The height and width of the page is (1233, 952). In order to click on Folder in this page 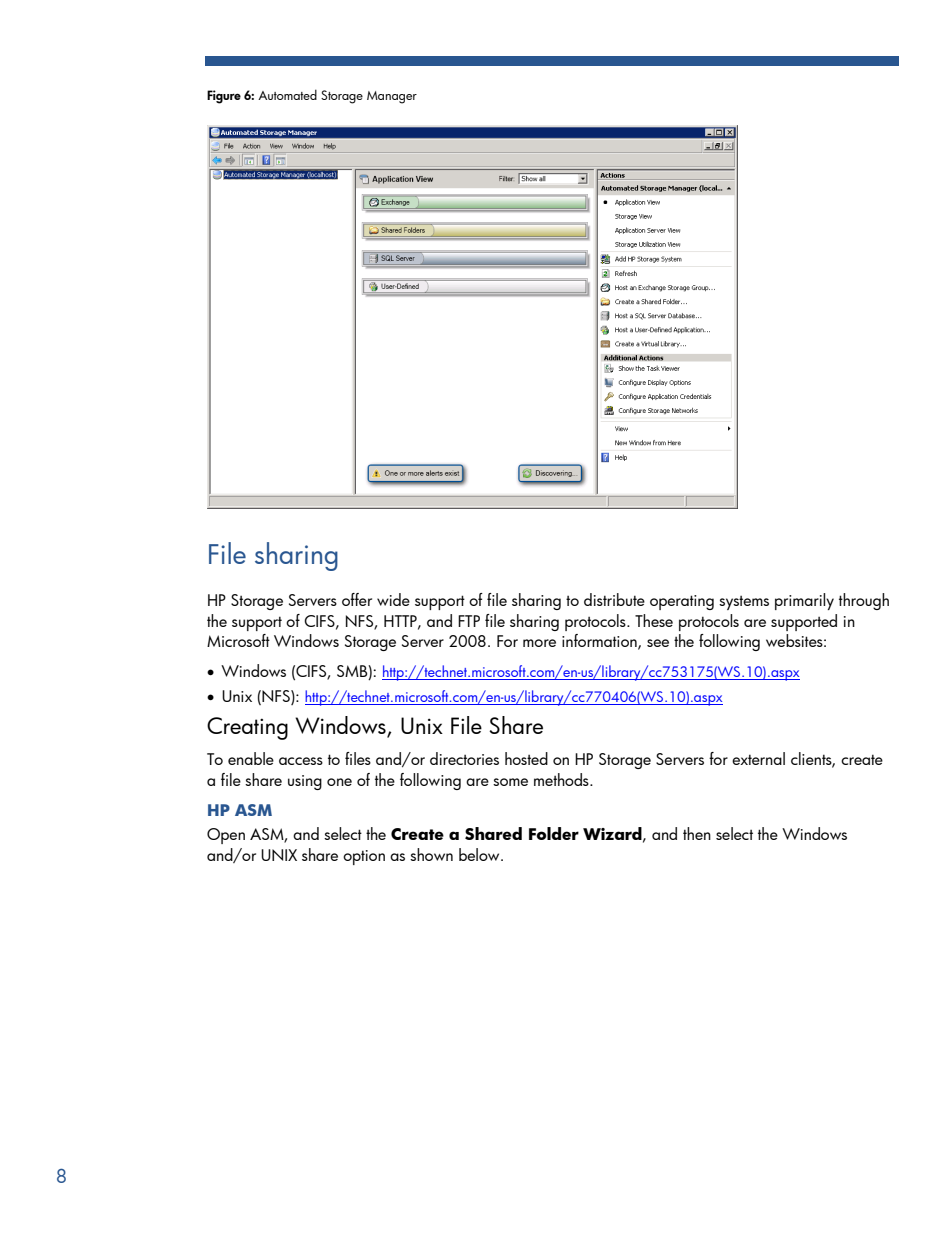, I will do `click(554, 833)`.
